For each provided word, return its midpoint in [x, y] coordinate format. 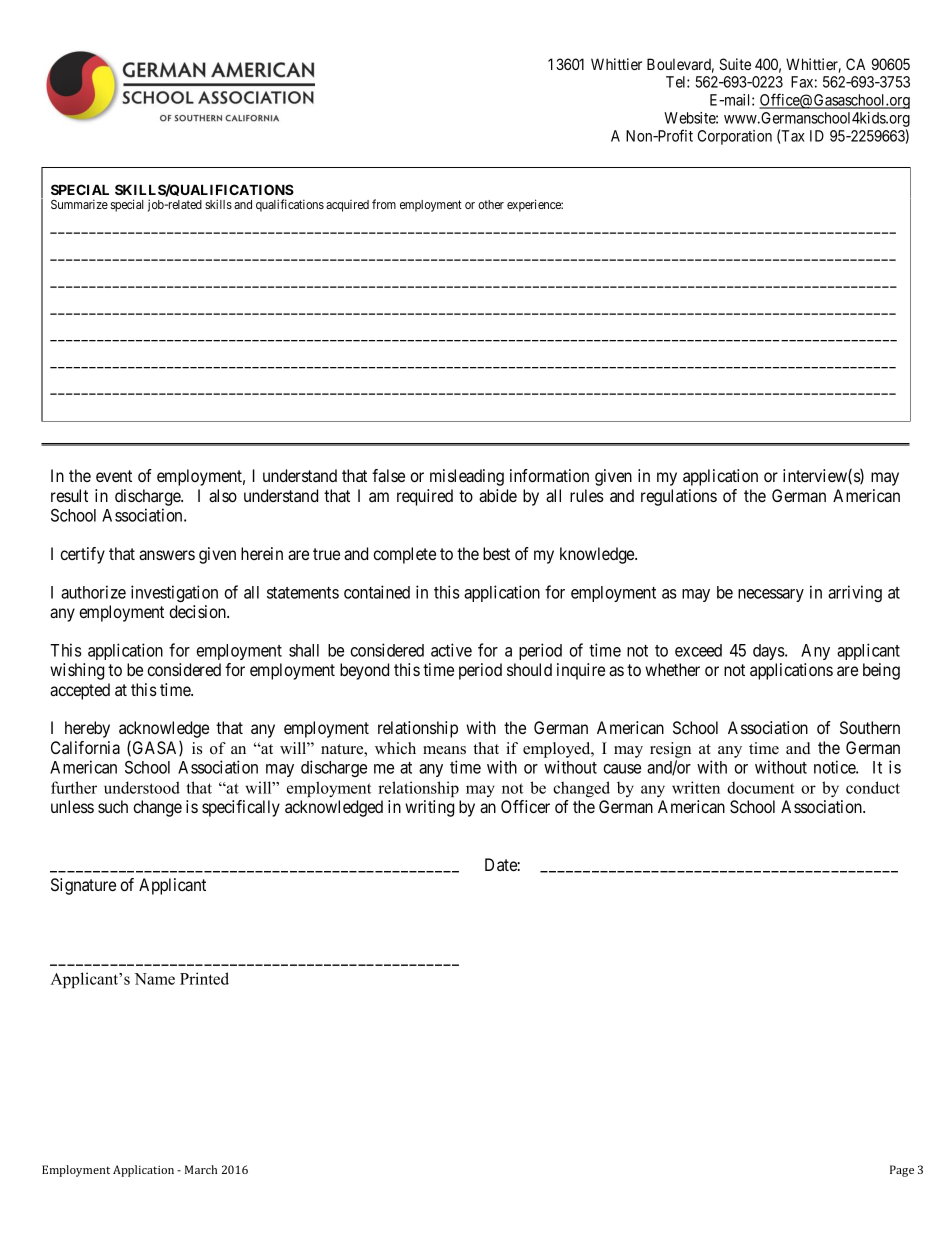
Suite [735, 64]
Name [154, 979]
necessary [771, 595]
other [491, 204]
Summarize [79, 204]
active [451, 650]
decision [199, 611]
